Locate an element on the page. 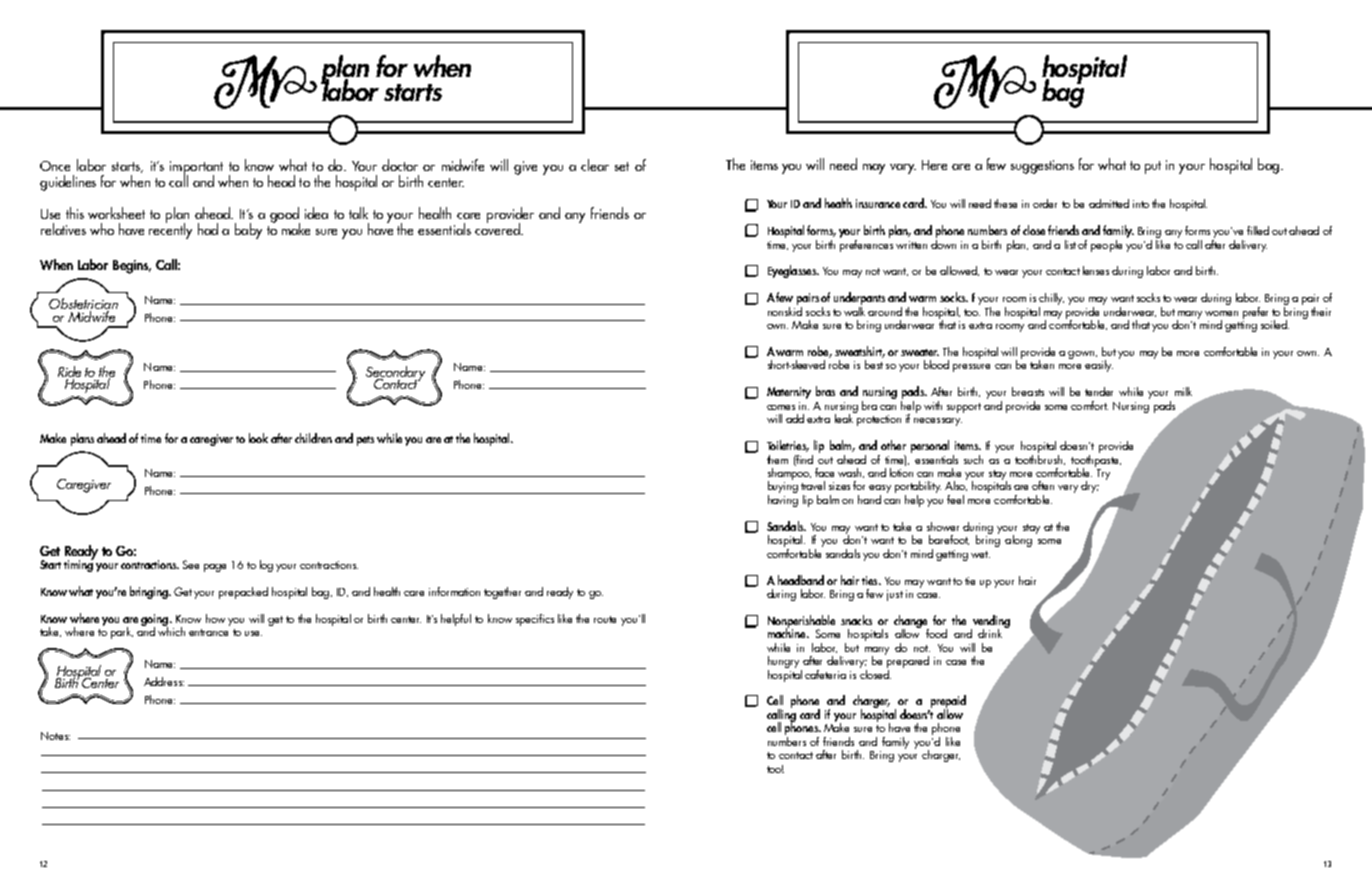  them is located at coordinates (777, 459).
